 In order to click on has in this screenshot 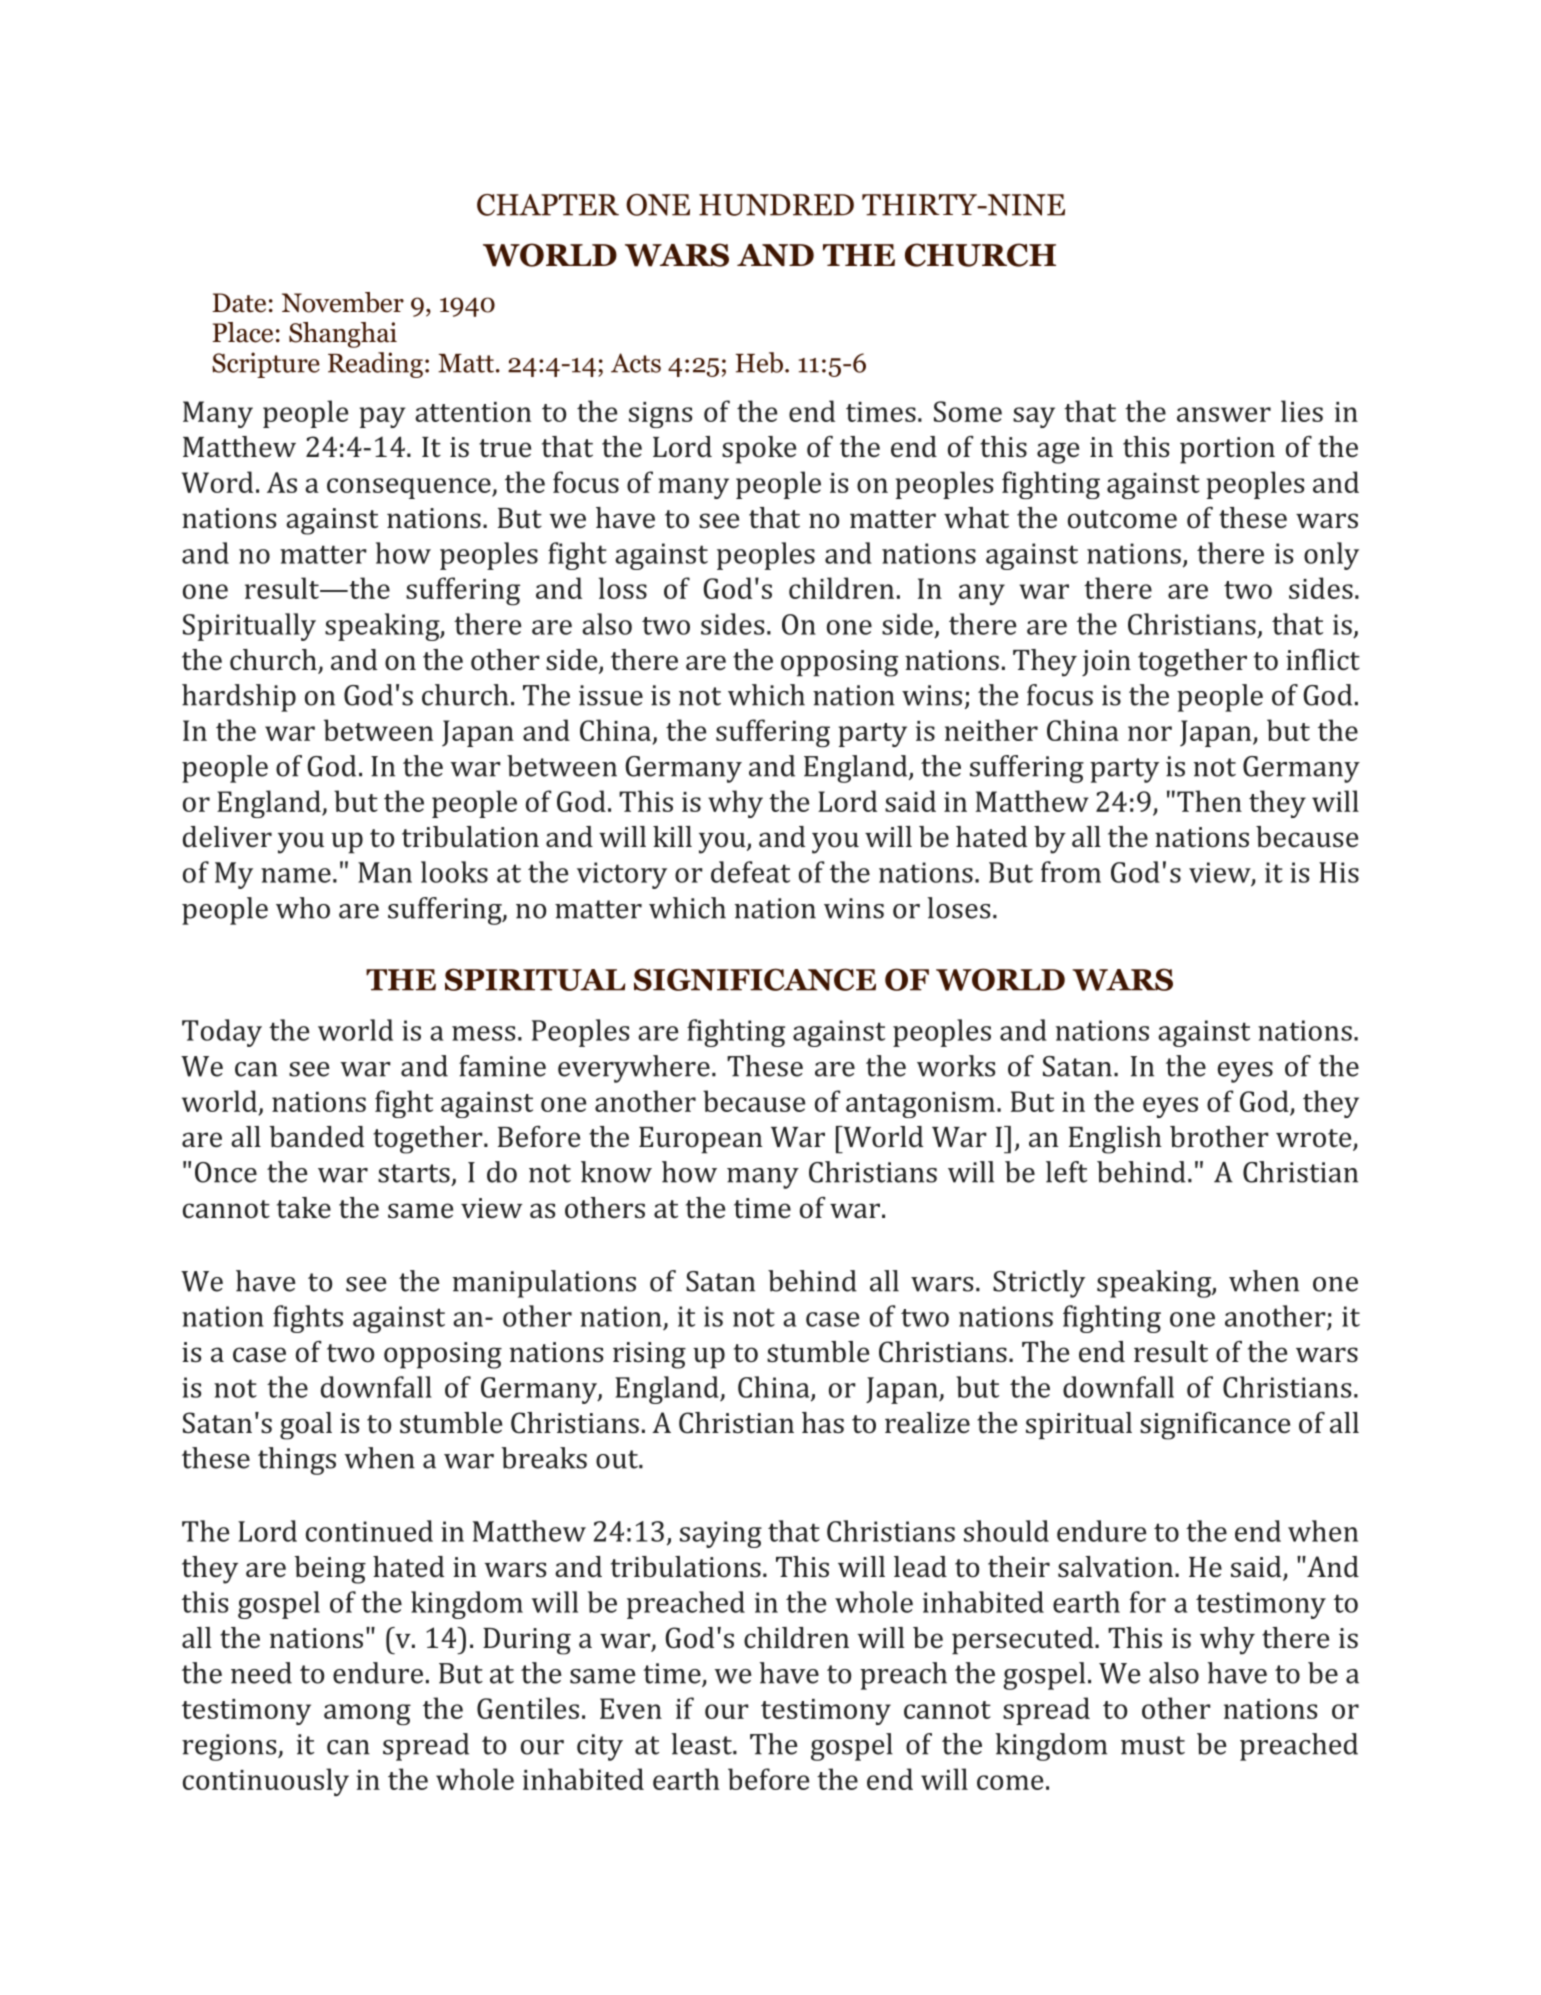, I will do `click(823, 1422)`.
